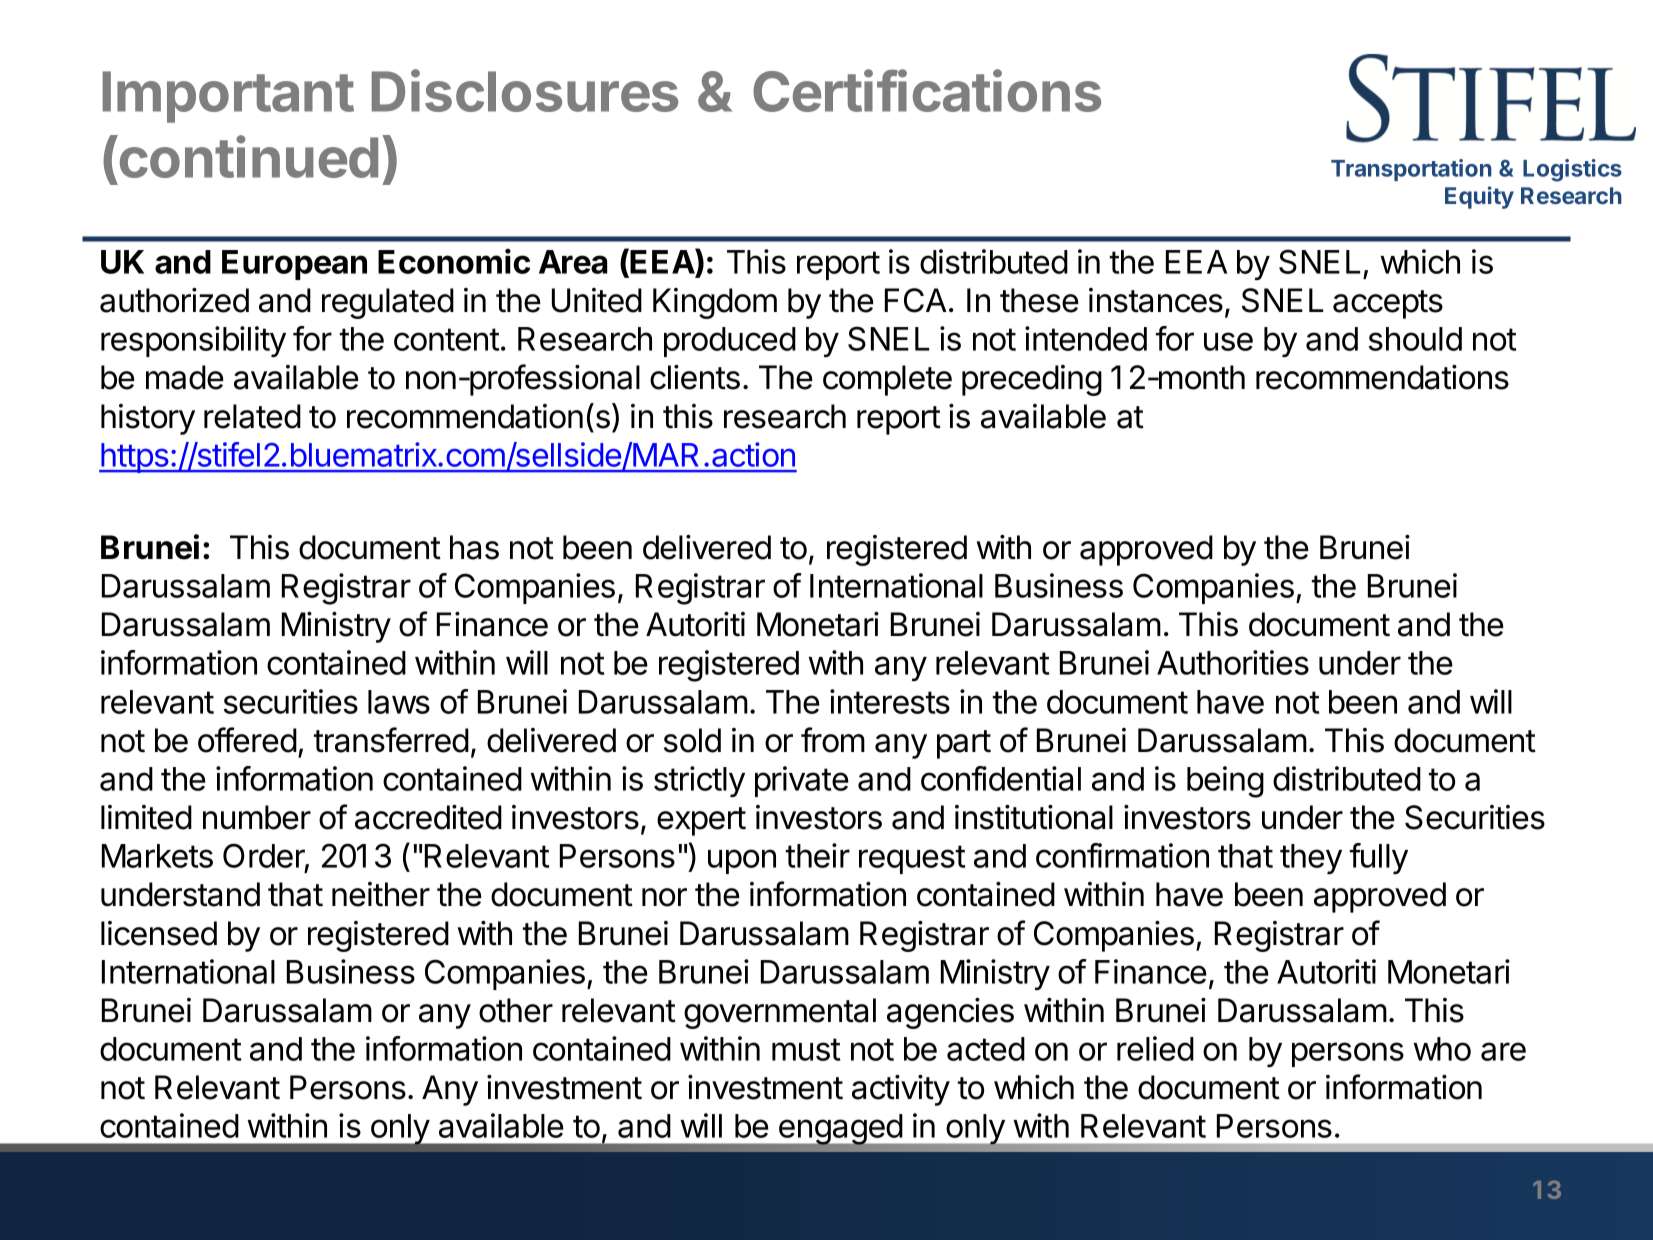 The image size is (1653, 1240). What do you see at coordinates (516, 1010) in the screenshot?
I see `other` at bounding box center [516, 1010].
